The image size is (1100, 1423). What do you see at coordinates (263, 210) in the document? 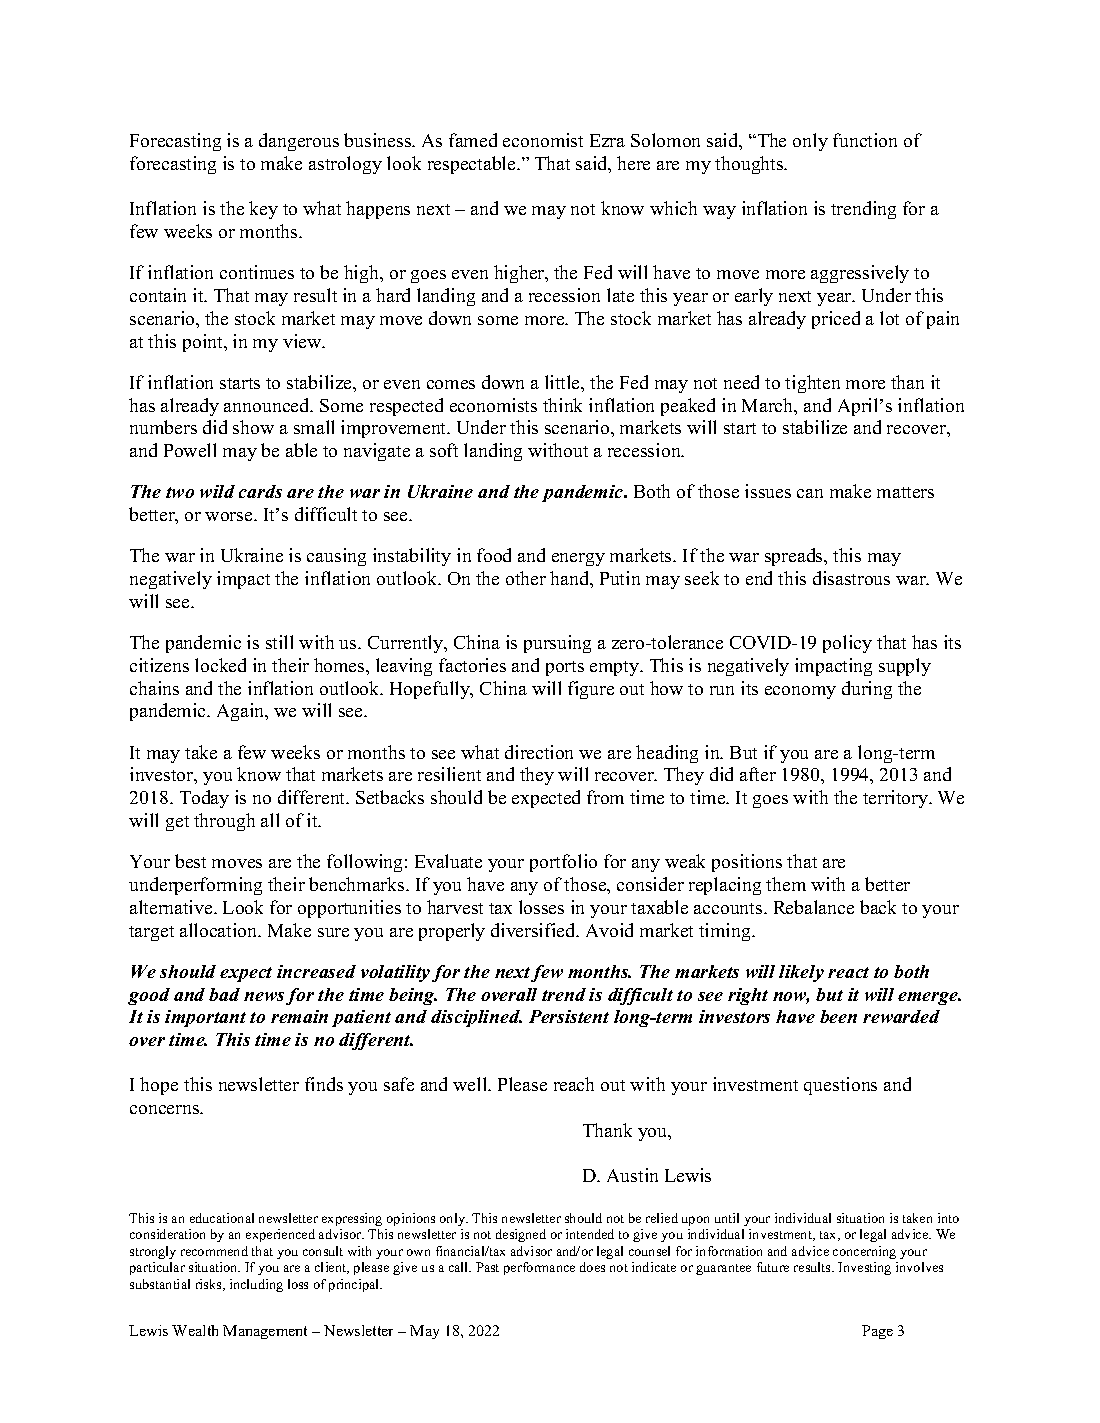
I see `key` at bounding box center [263, 210].
